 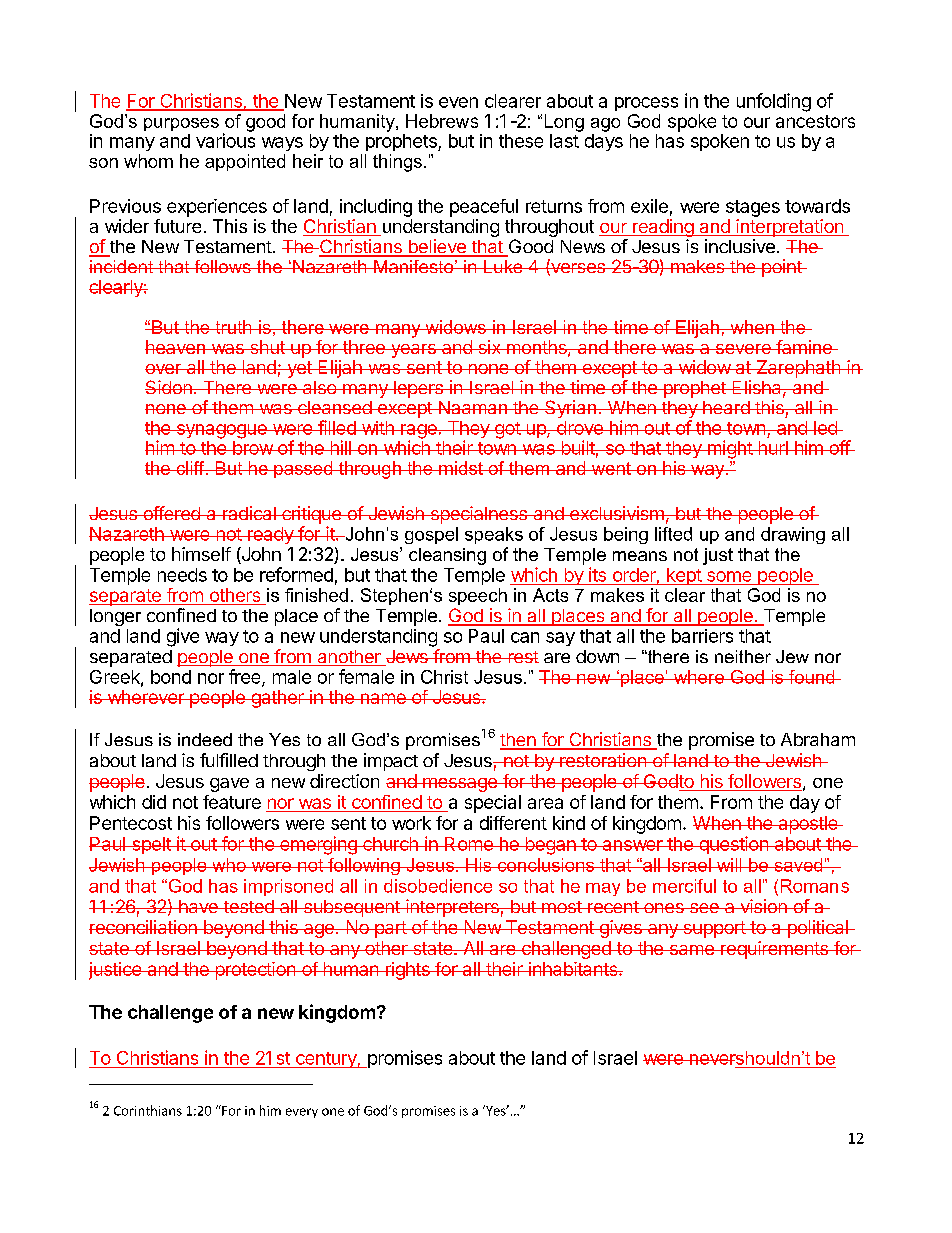 What do you see at coordinates (774, 950) in the document?
I see `requirements` at bounding box center [774, 950].
